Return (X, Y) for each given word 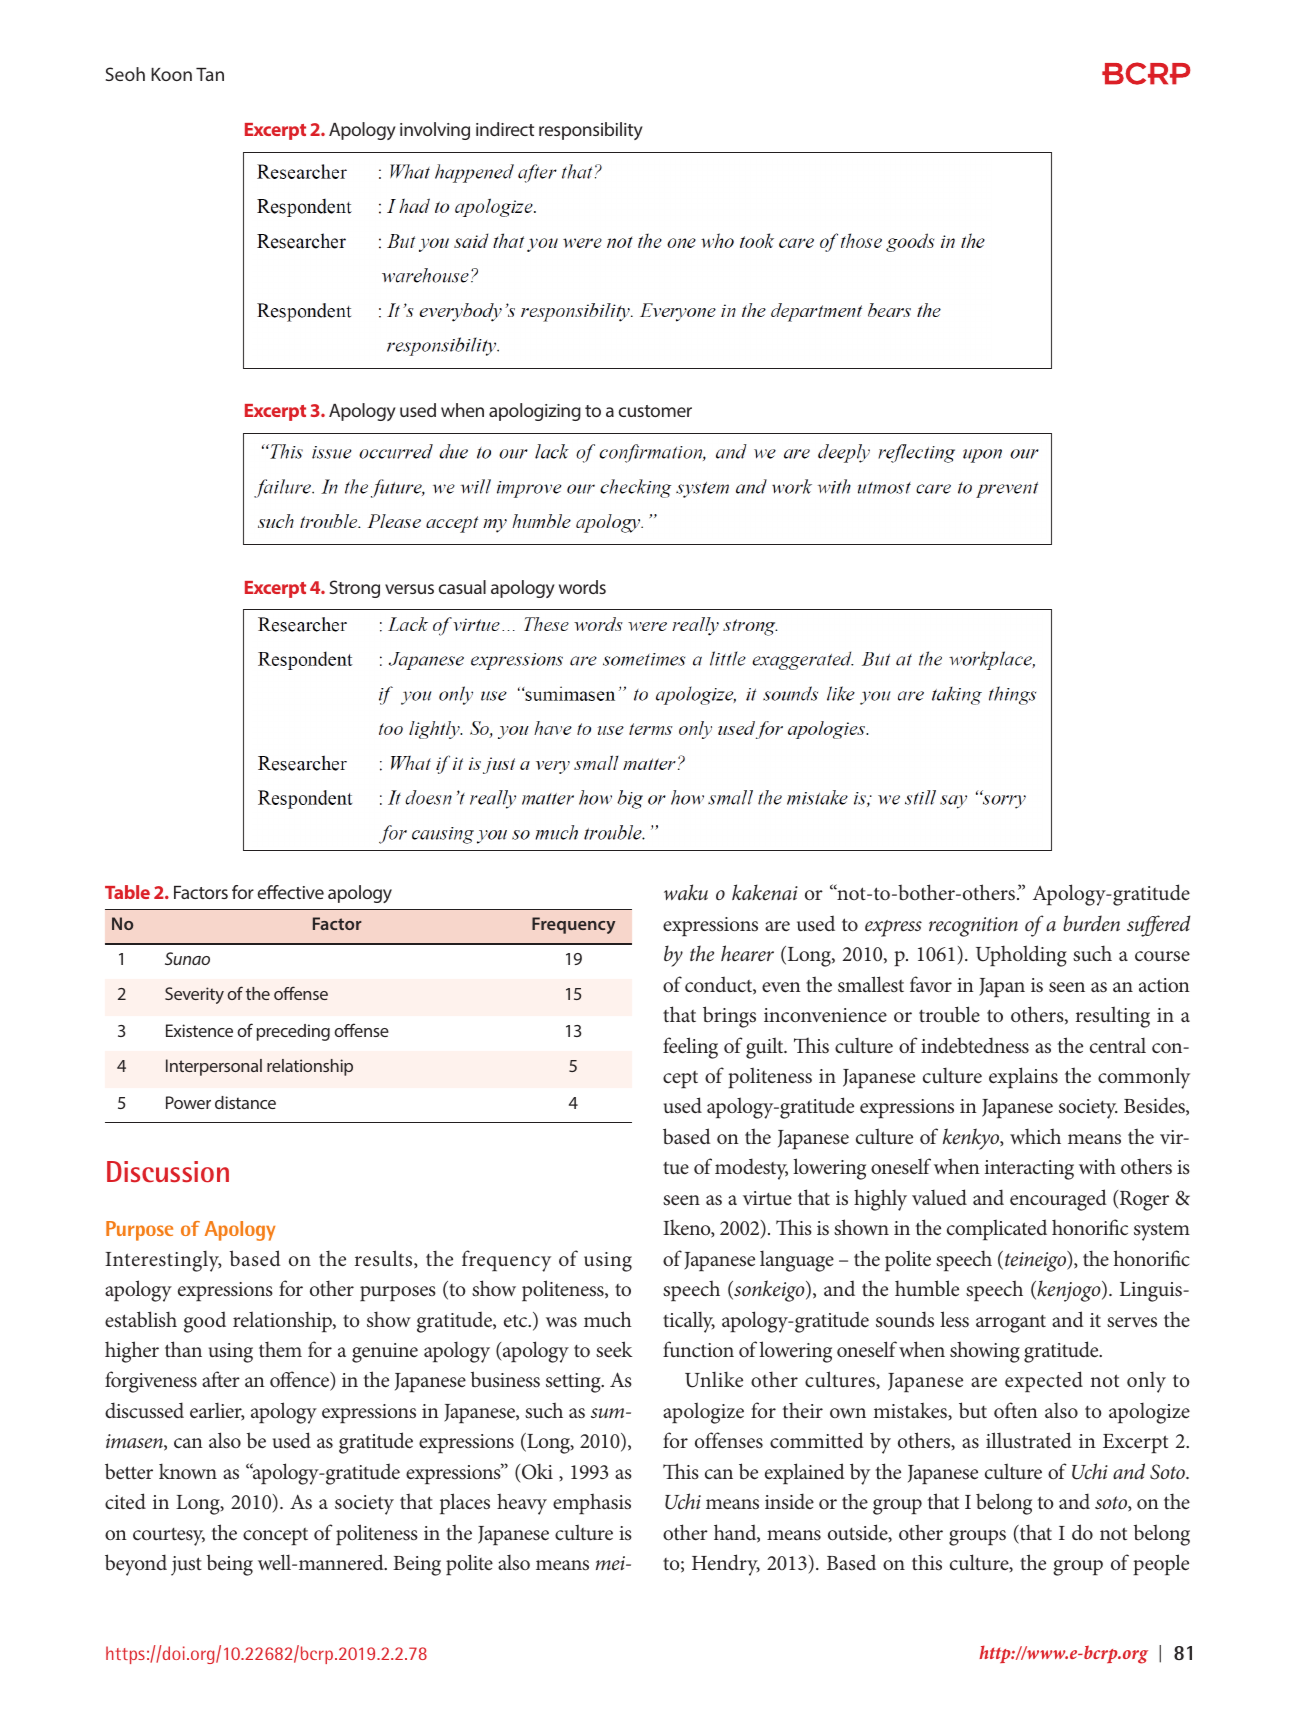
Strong (355, 589)
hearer (747, 953)
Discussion (168, 1172)
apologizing (535, 412)
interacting (1029, 1170)
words (582, 587)
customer (655, 411)
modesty (751, 1169)
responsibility (591, 131)
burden (1091, 923)
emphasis (592, 1503)
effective (291, 892)
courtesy (169, 1537)
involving (435, 131)
